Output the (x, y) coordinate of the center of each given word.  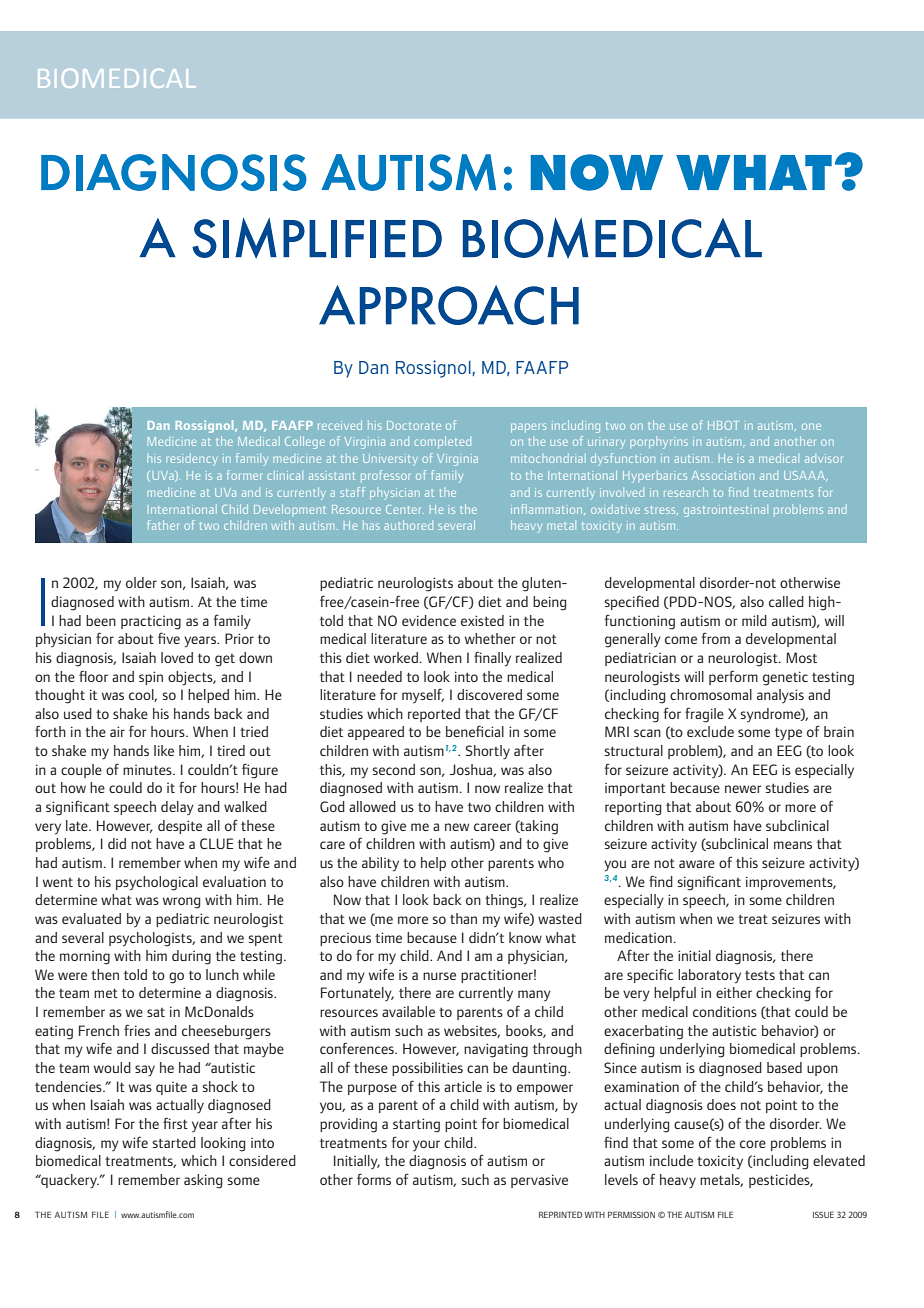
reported (434, 715)
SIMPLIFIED (317, 238)
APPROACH (449, 305)
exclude (710, 731)
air (117, 731)
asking (203, 1181)
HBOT (722, 425)
